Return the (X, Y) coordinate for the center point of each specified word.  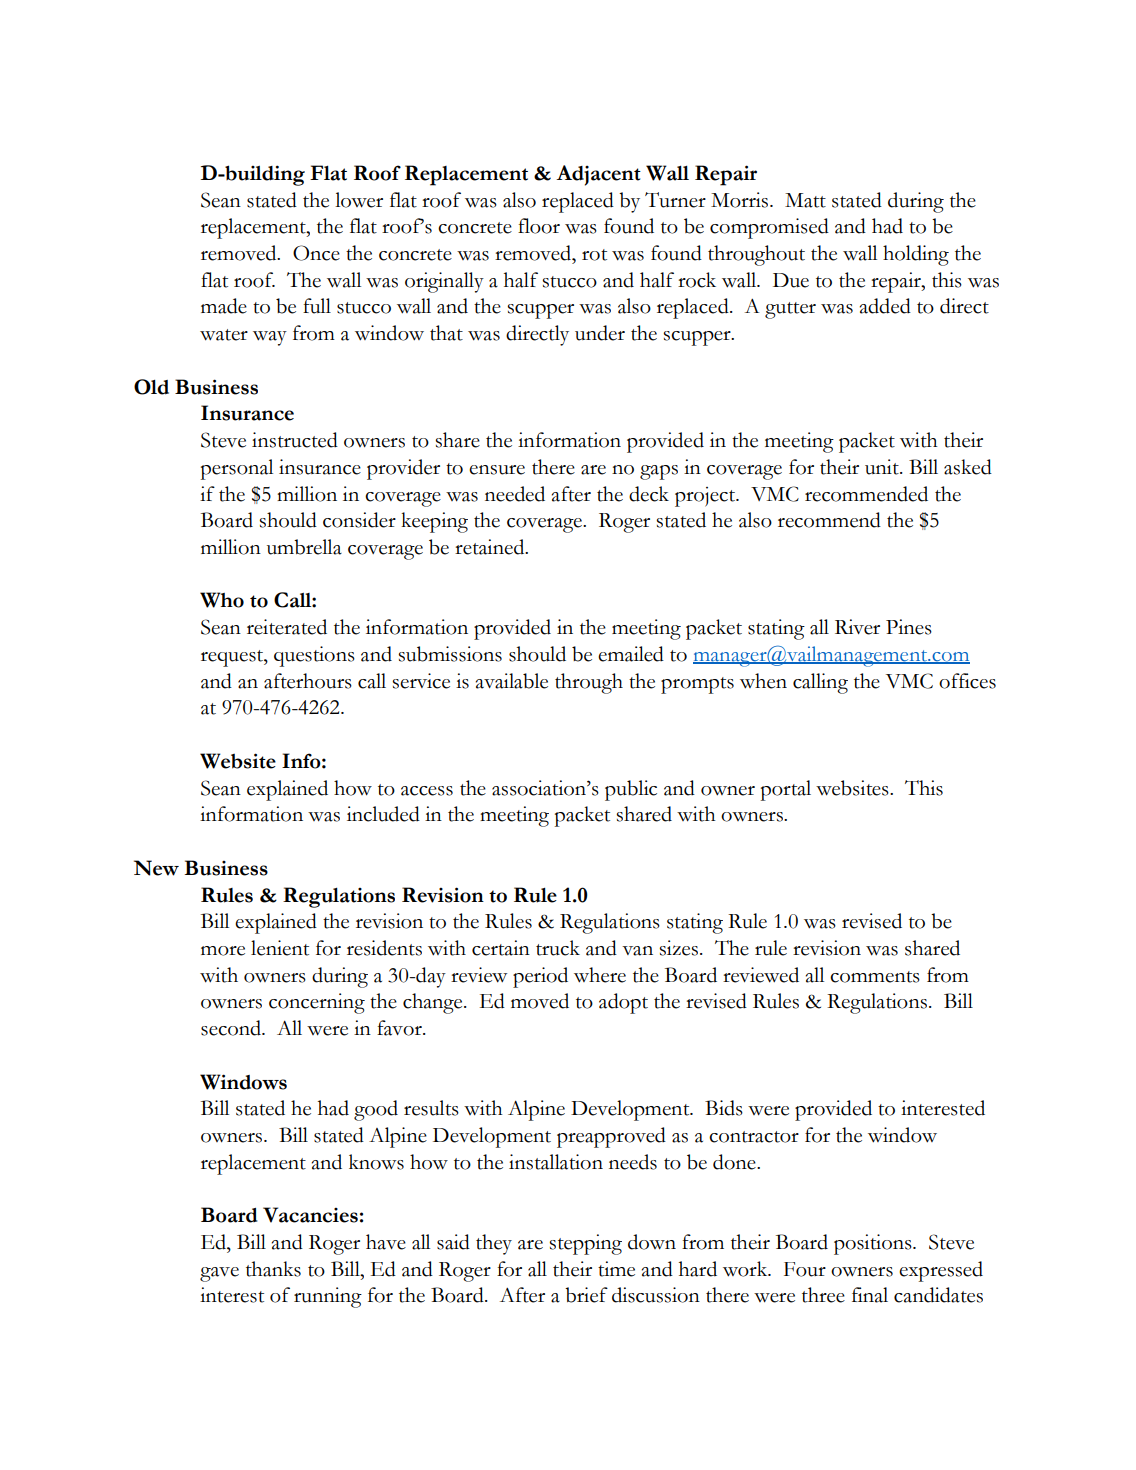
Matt (805, 200)
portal (786, 790)
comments (875, 977)
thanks (273, 1269)
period (540, 977)
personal (237, 469)
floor (539, 226)
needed (515, 494)
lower (359, 200)
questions (314, 656)
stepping (585, 1244)
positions (874, 1244)
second (232, 1028)
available (512, 681)
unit (883, 467)
